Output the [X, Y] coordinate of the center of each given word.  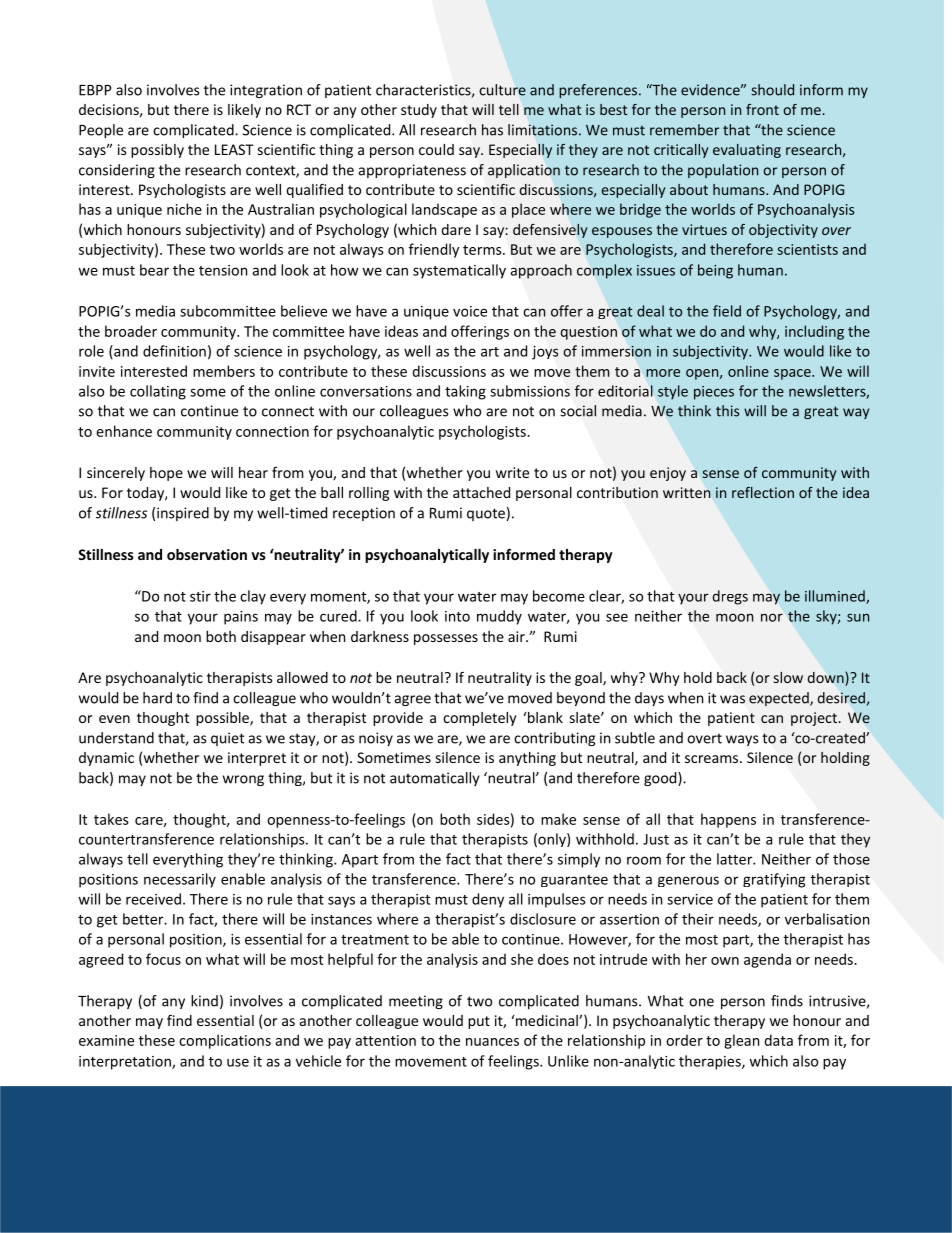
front [762, 109]
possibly [157, 151]
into [457, 616]
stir [200, 596]
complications [225, 1041]
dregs [730, 597]
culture [502, 90]
